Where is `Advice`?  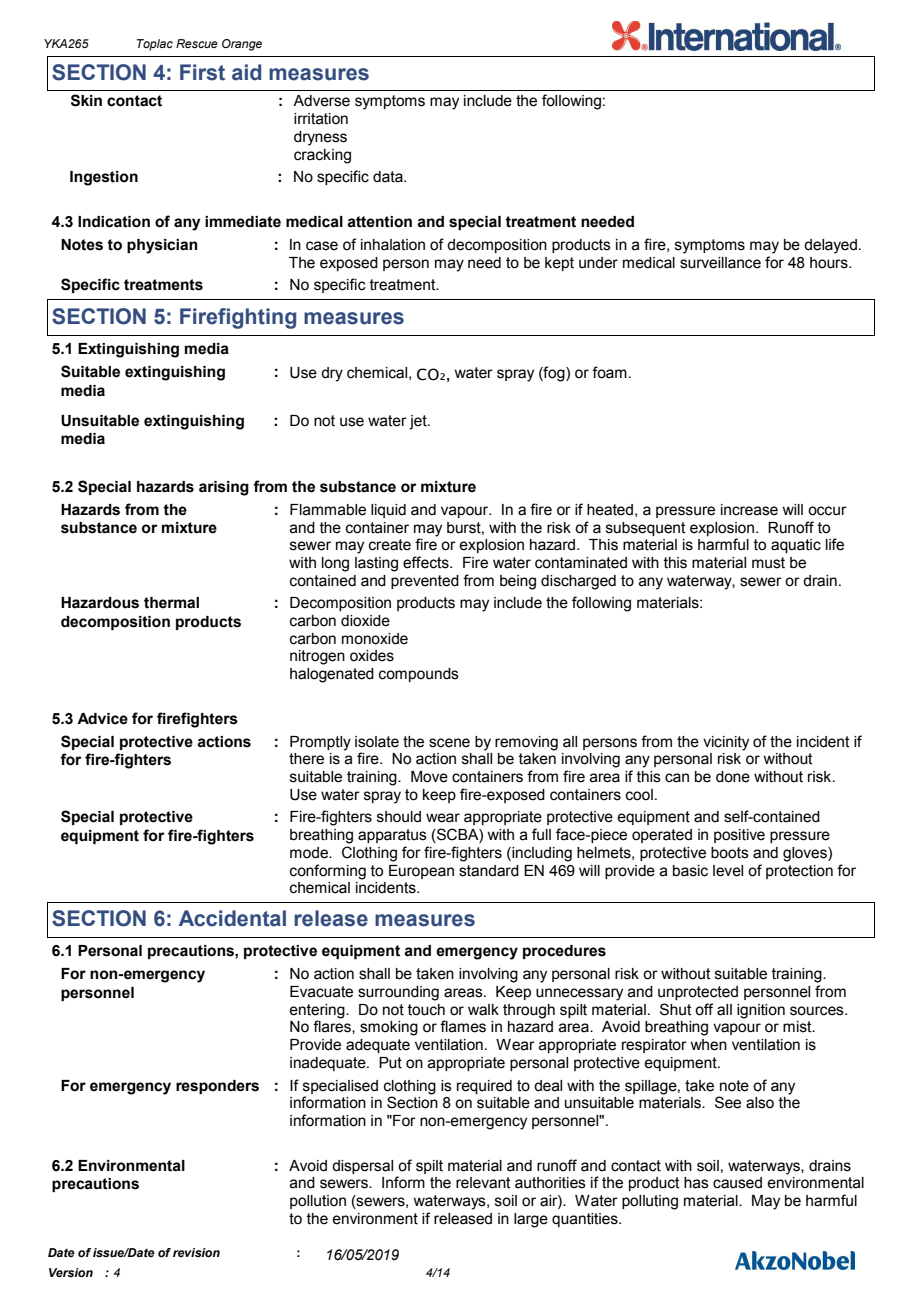 Advice is located at coordinates (102, 719).
